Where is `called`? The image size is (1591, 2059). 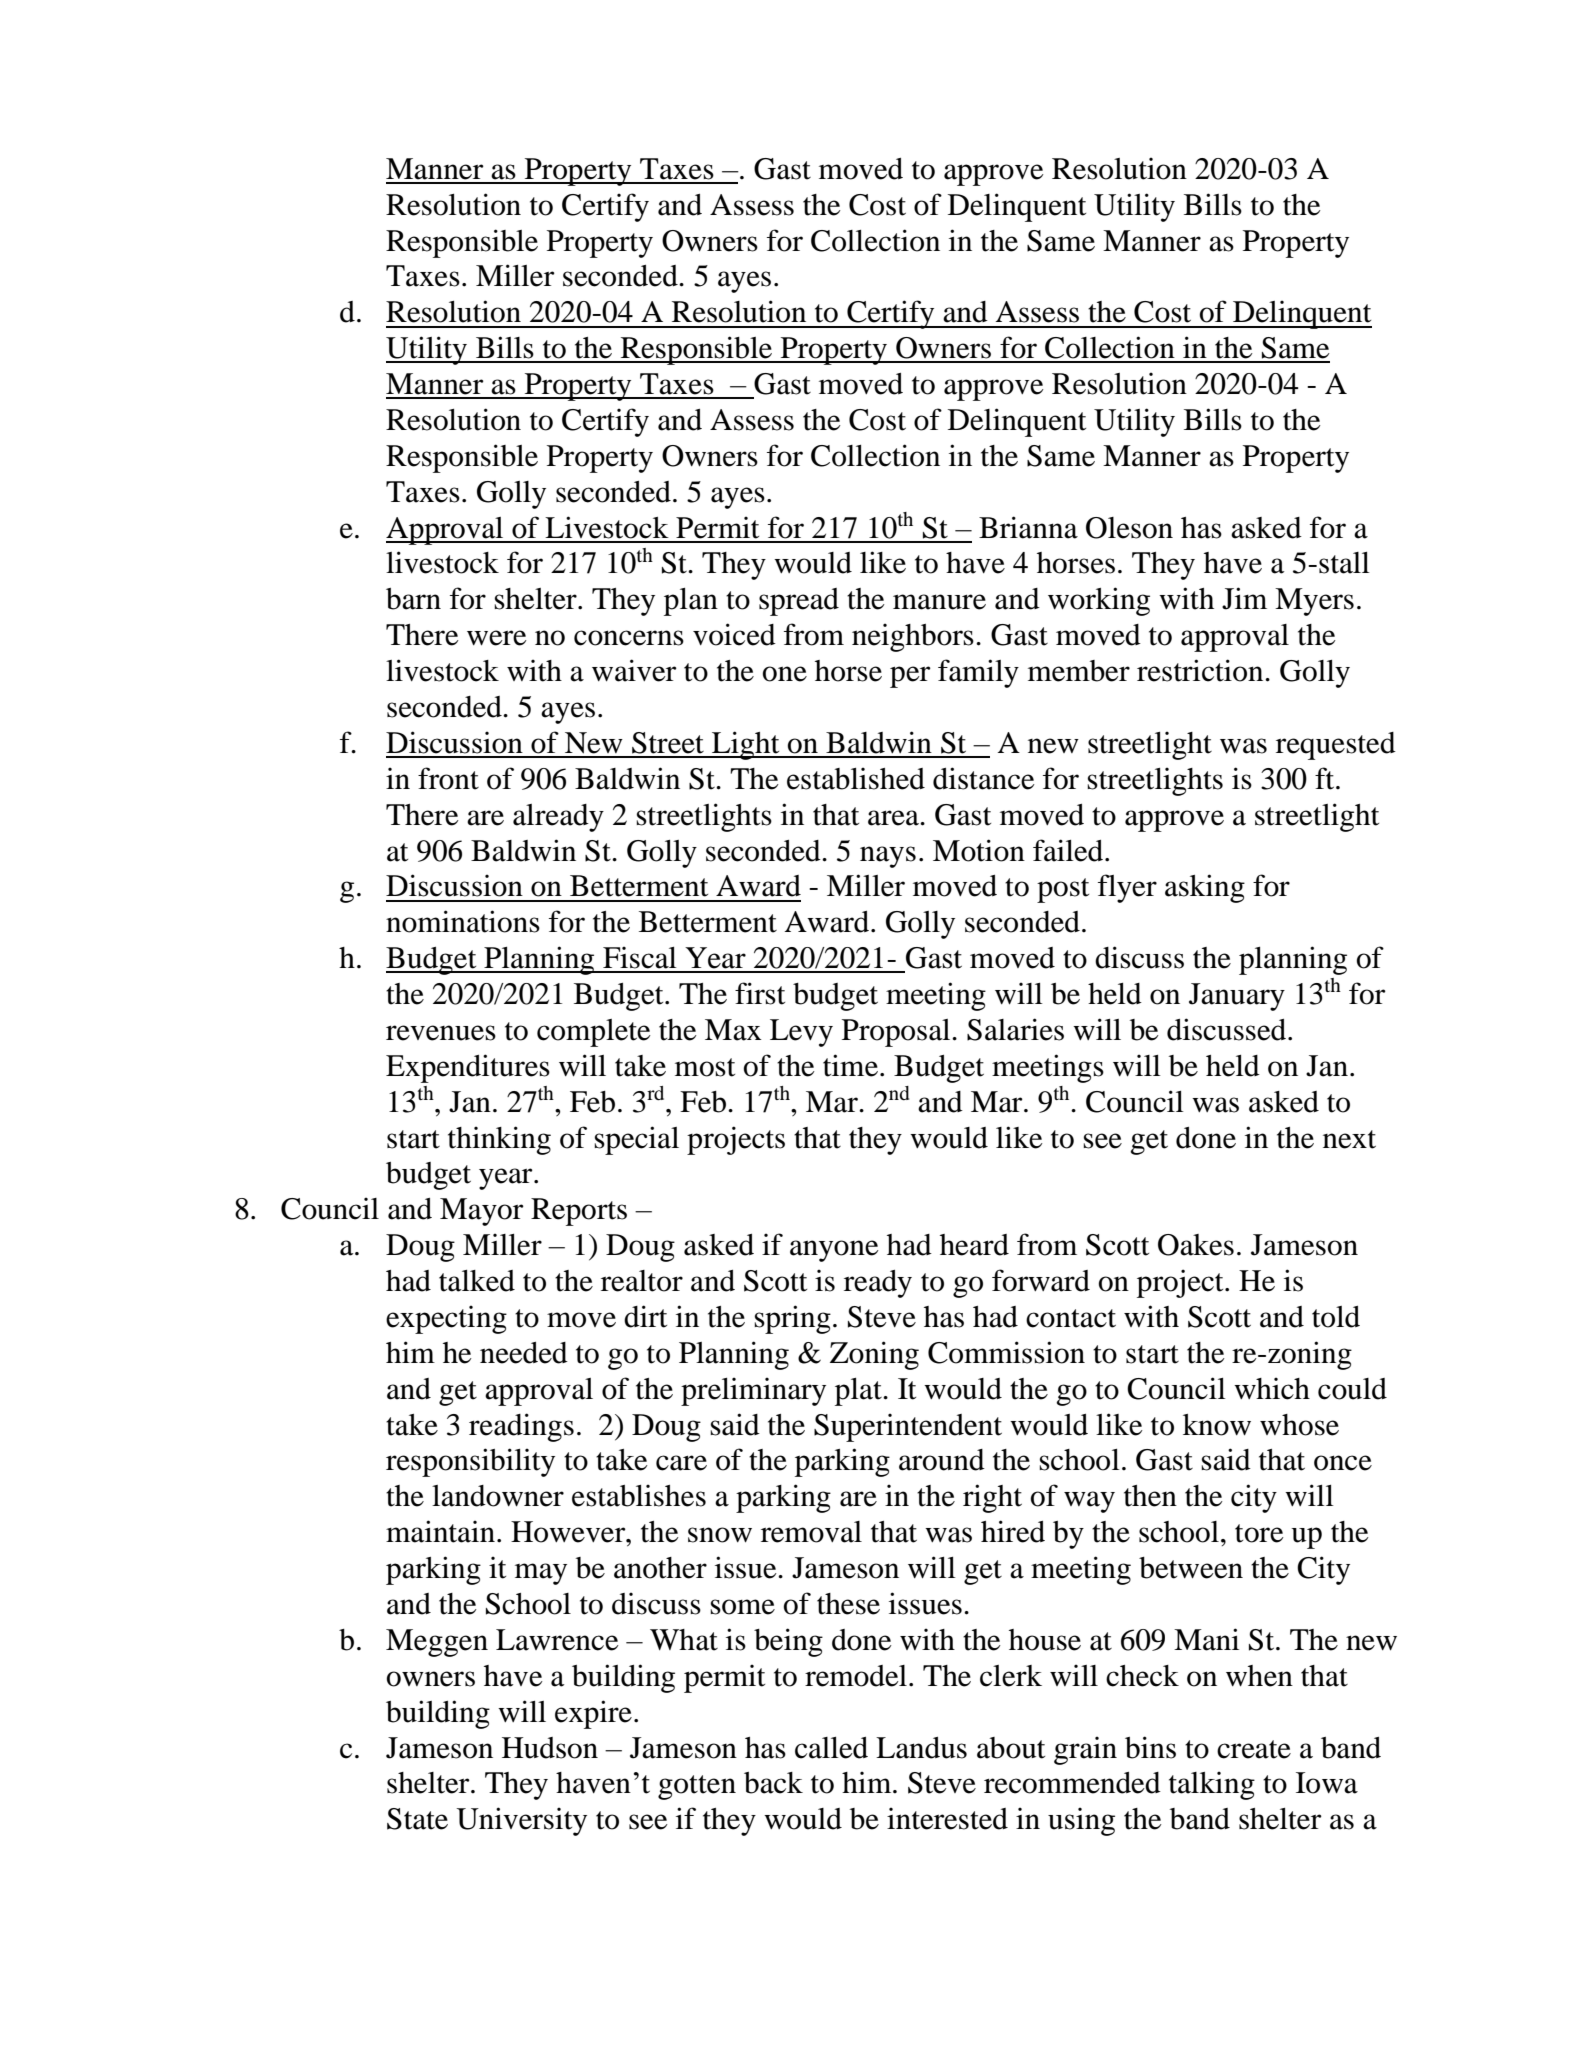 called is located at coordinates (831, 1748).
